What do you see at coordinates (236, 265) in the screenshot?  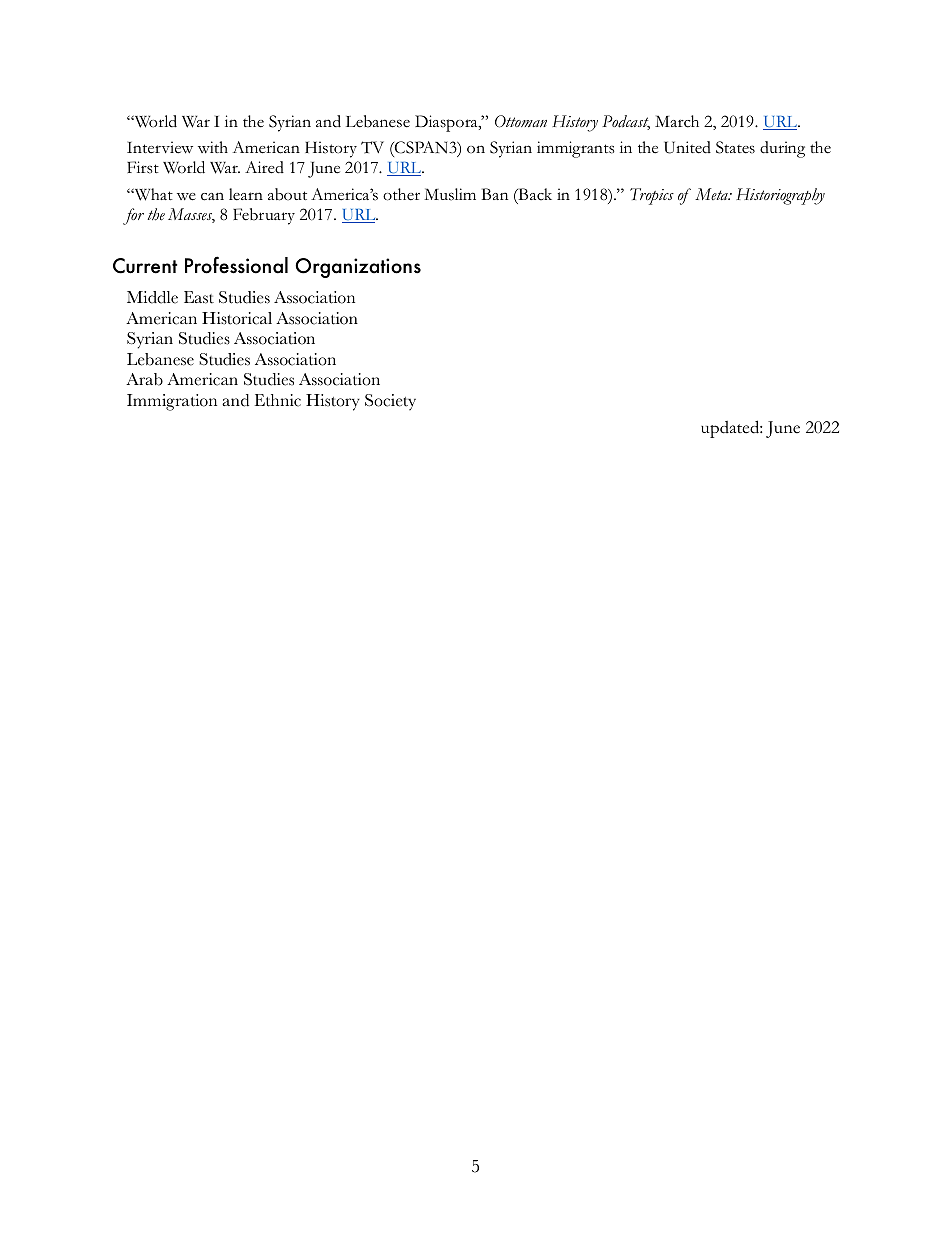 I see `Professional` at bounding box center [236, 265].
